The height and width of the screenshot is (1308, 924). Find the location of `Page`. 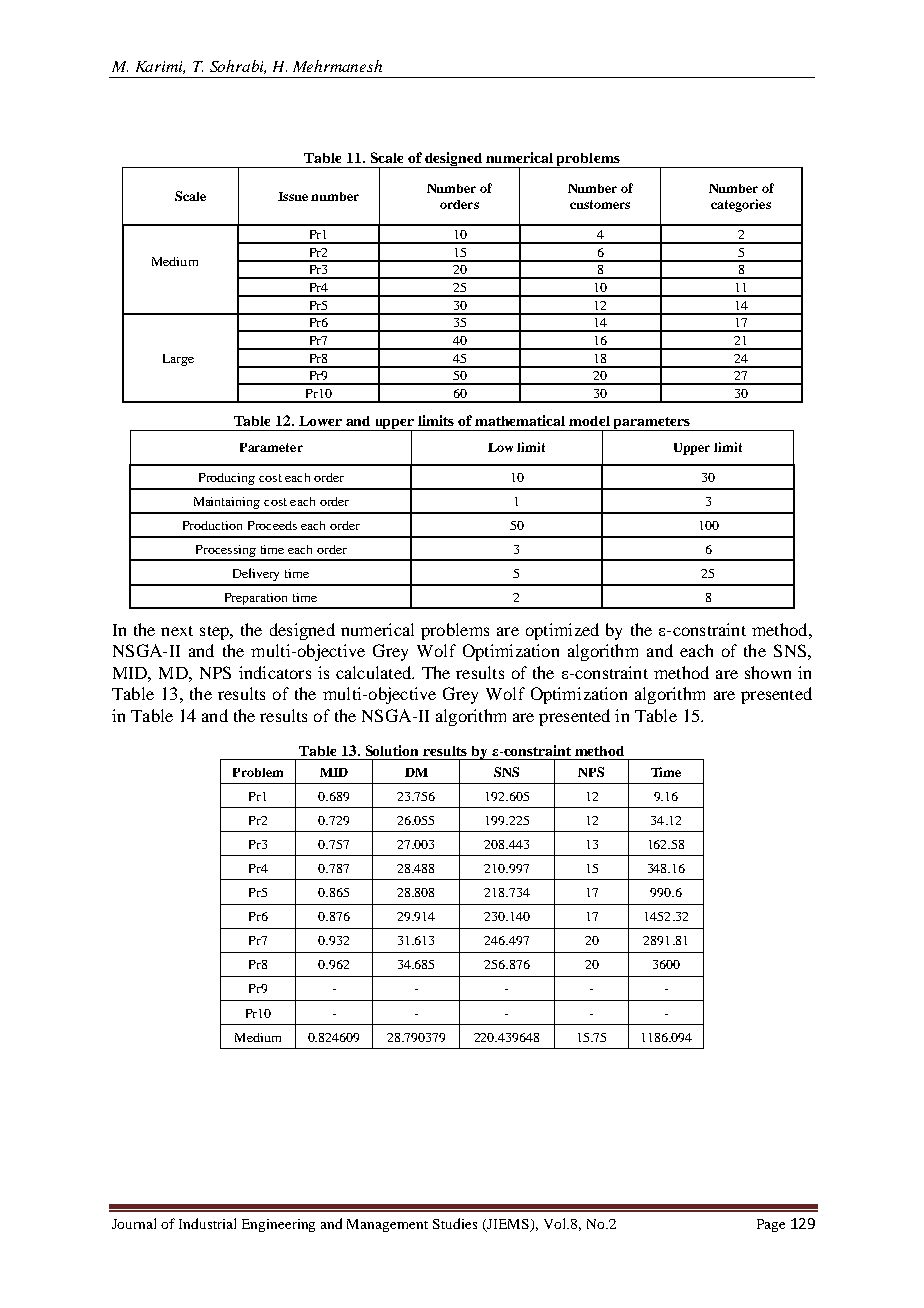

Page is located at coordinates (771, 1225).
